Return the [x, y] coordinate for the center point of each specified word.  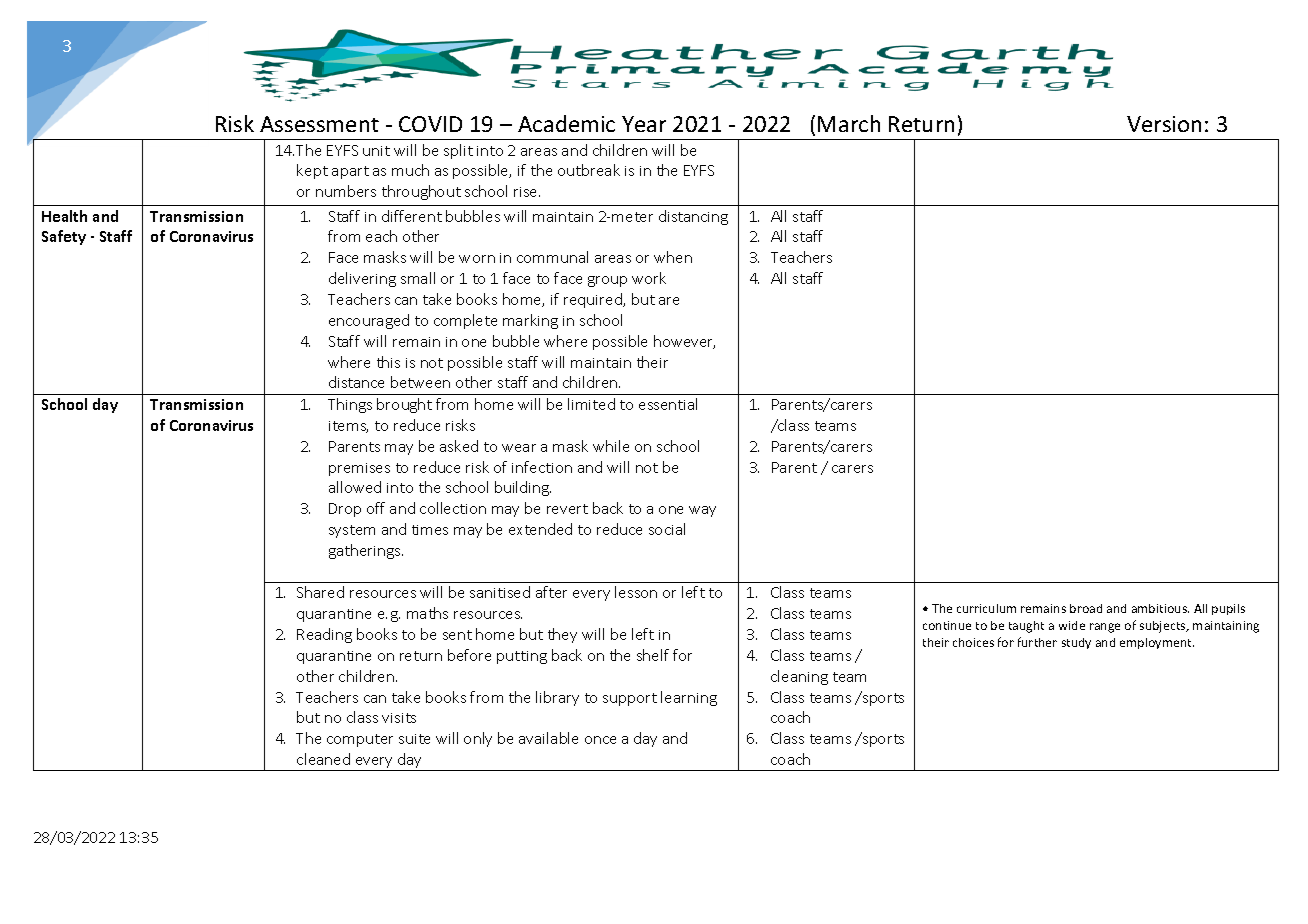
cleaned [323, 759]
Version [1164, 124]
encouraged [369, 321]
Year [644, 124]
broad [1086, 608]
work [649, 278]
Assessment [319, 124]
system [352, 531]
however [684, 342]
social [667, 529]
